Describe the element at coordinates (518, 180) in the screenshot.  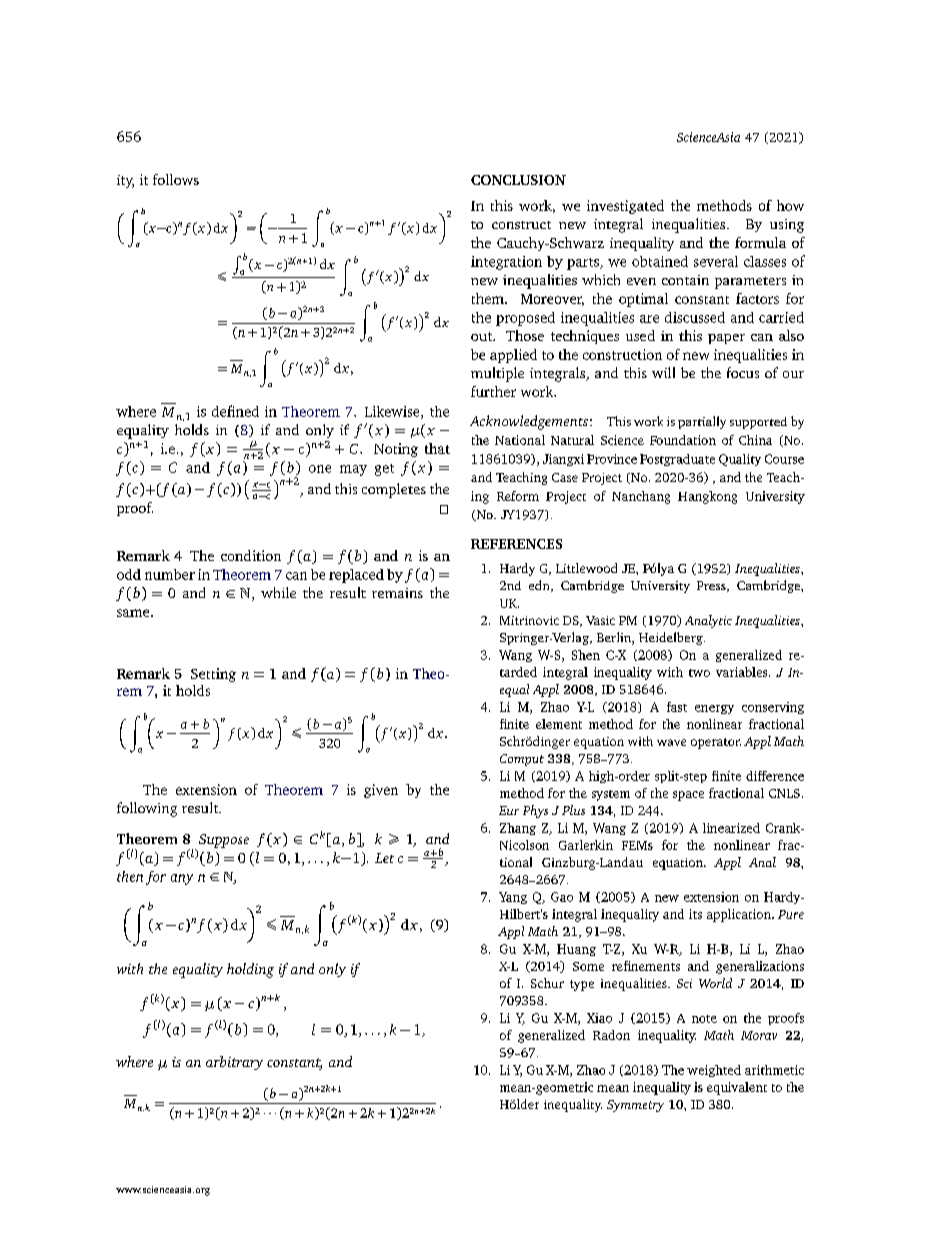
I see `CONCLUSION` at that location.
